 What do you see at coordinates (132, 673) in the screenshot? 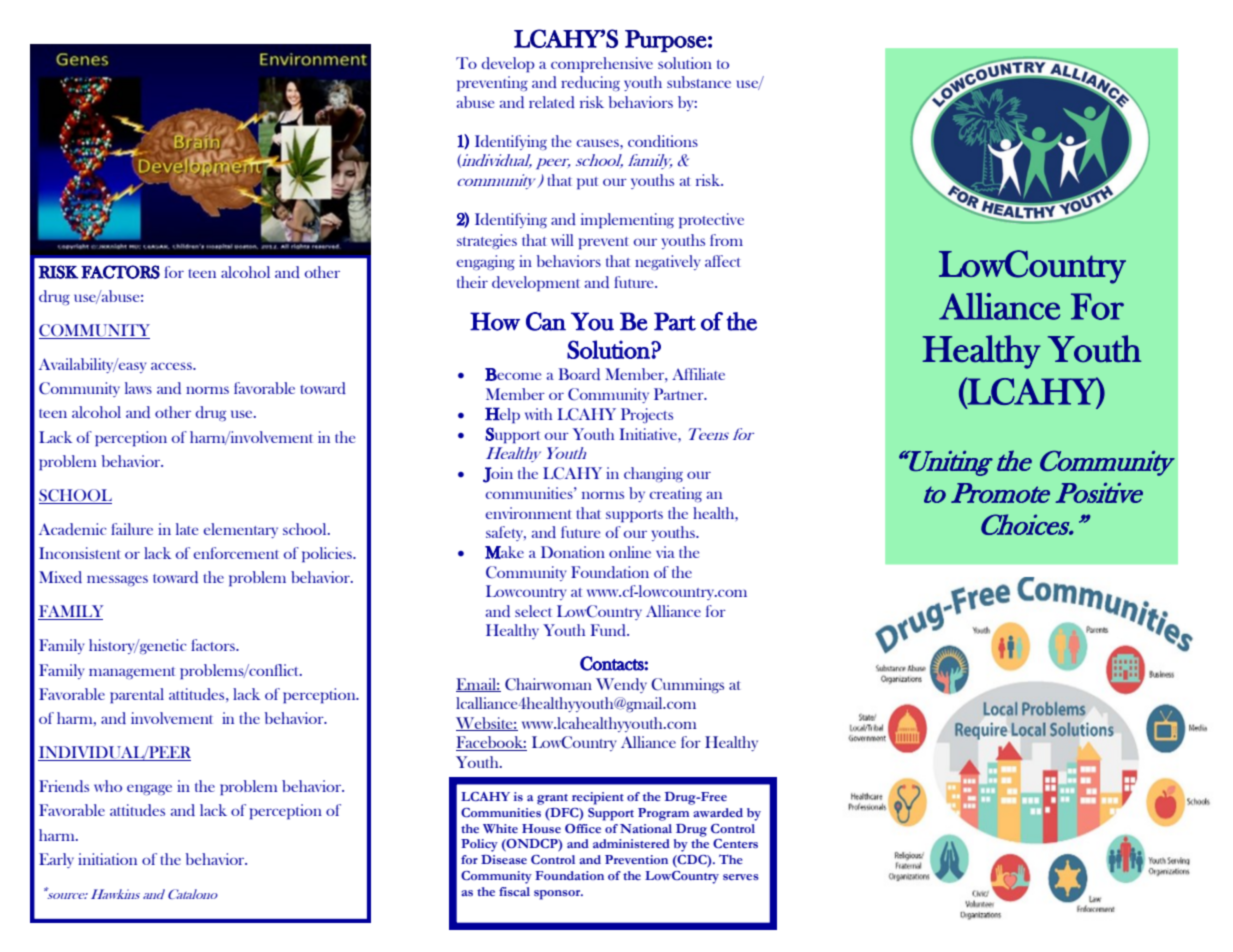
I see `management` at bounding box center [132, 673].
